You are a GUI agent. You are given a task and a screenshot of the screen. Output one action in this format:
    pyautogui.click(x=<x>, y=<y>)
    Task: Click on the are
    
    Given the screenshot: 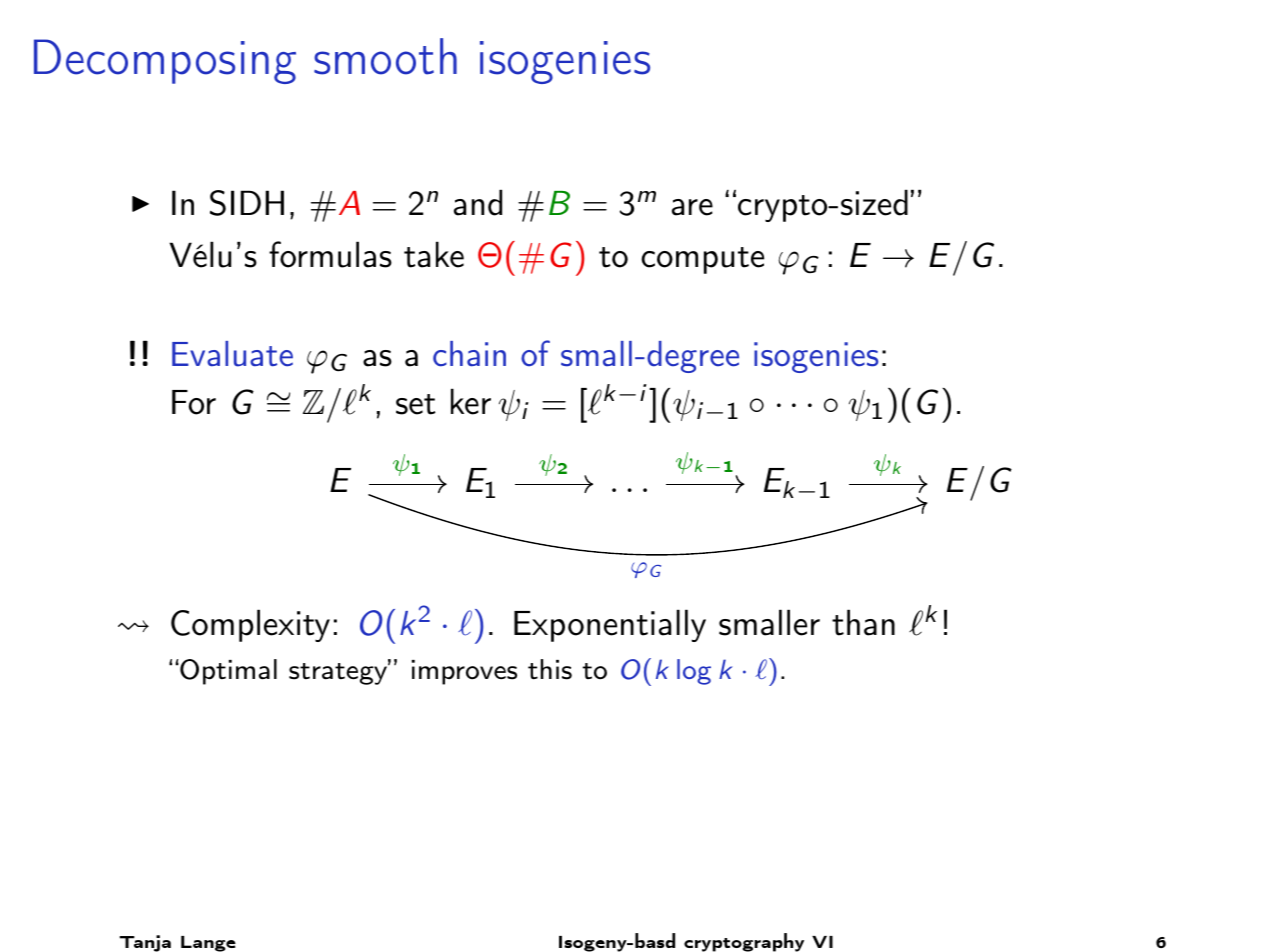 What is the action you would take?
    pyautogui.click(x=692, y=207)
